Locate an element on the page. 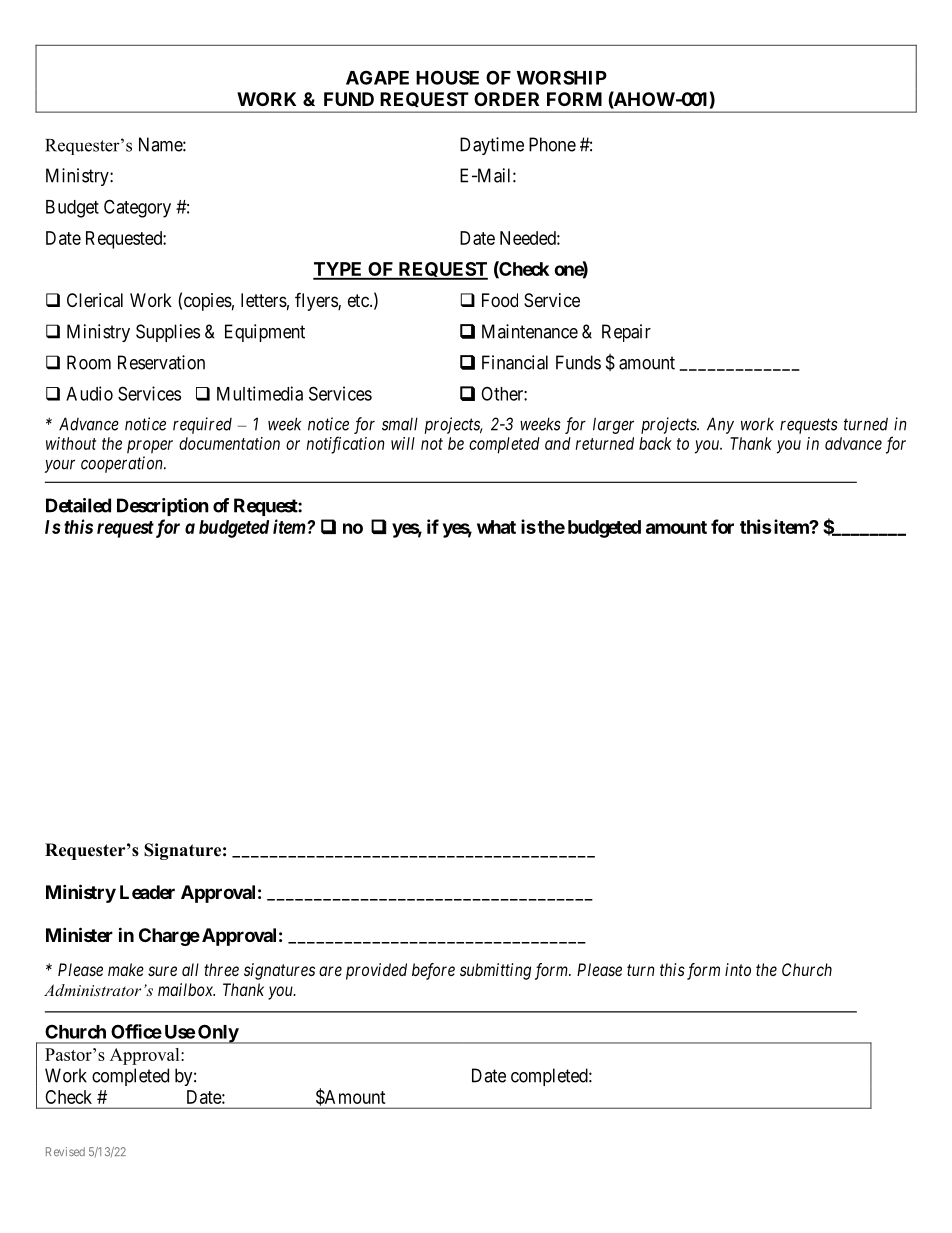 The width and height of the image is (952, 1233). provided is located at coordinates (376, 971).
